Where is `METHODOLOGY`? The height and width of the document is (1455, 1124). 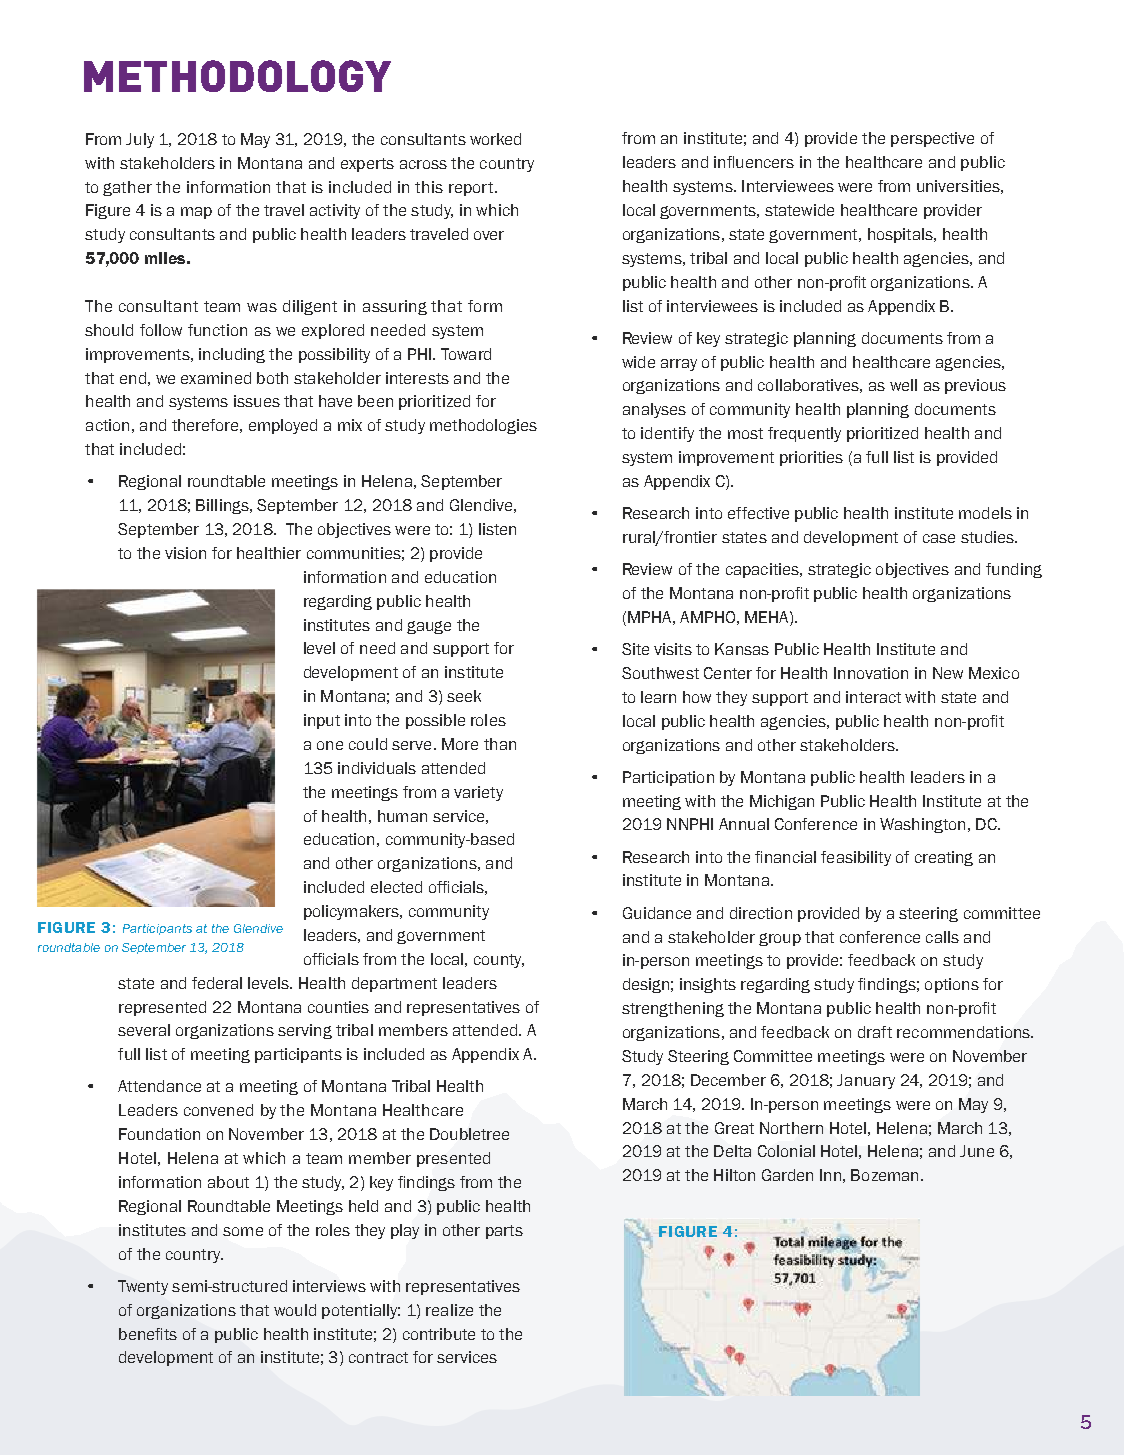
METHODOLOGY is located at coordinates (237, 76).
